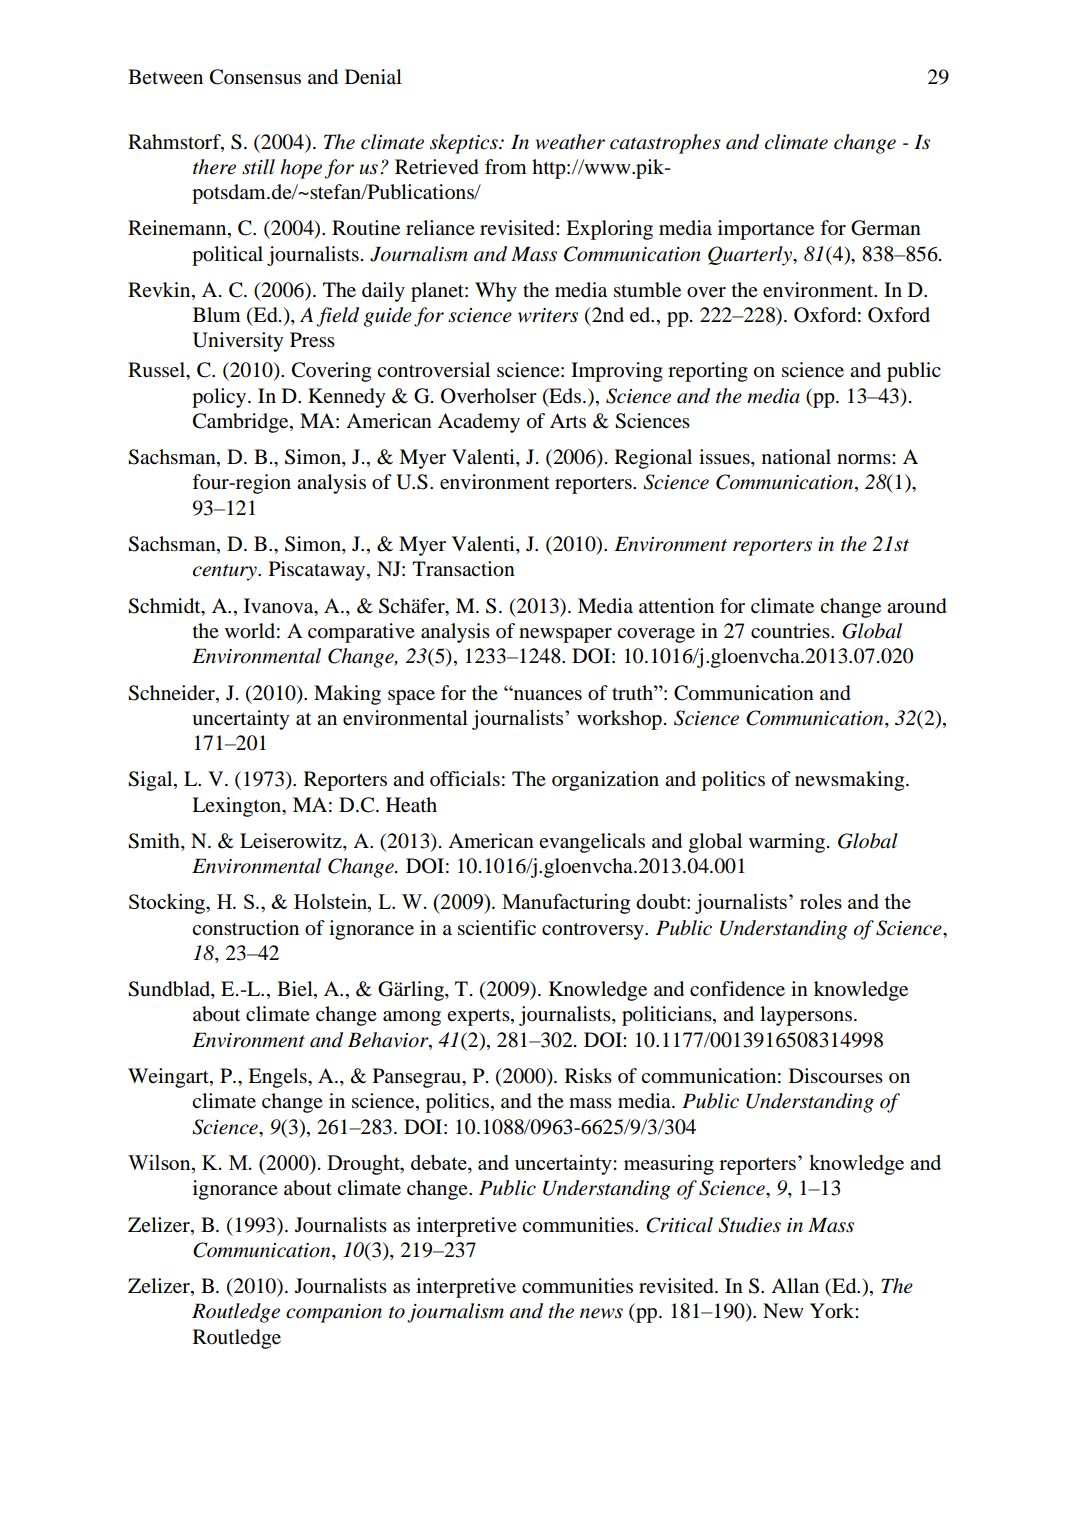  I want to click on weather, so click(570, 142).
